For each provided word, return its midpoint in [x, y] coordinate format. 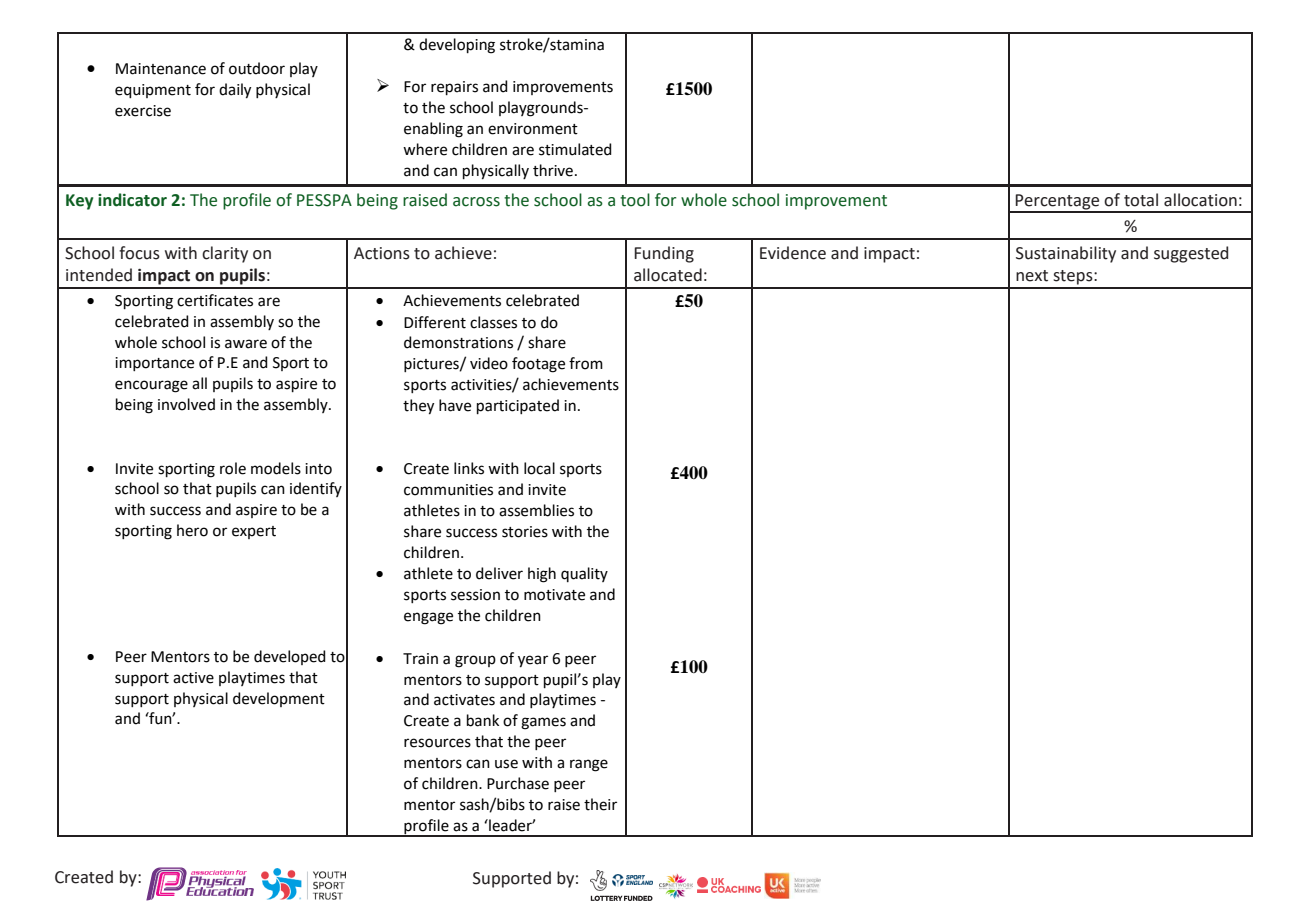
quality [584, 574]
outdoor [257, 68]
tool [635, 200]
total [1141, 200]
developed [290, 657]
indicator [132, 200]
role [233, 468]
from [586, 363]
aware [246, 344]
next [1032, 276]
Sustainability [1066, 254]
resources [437, 743]
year [533, 661]
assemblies [536, 510]
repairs [454, 88]
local [539, 468]
